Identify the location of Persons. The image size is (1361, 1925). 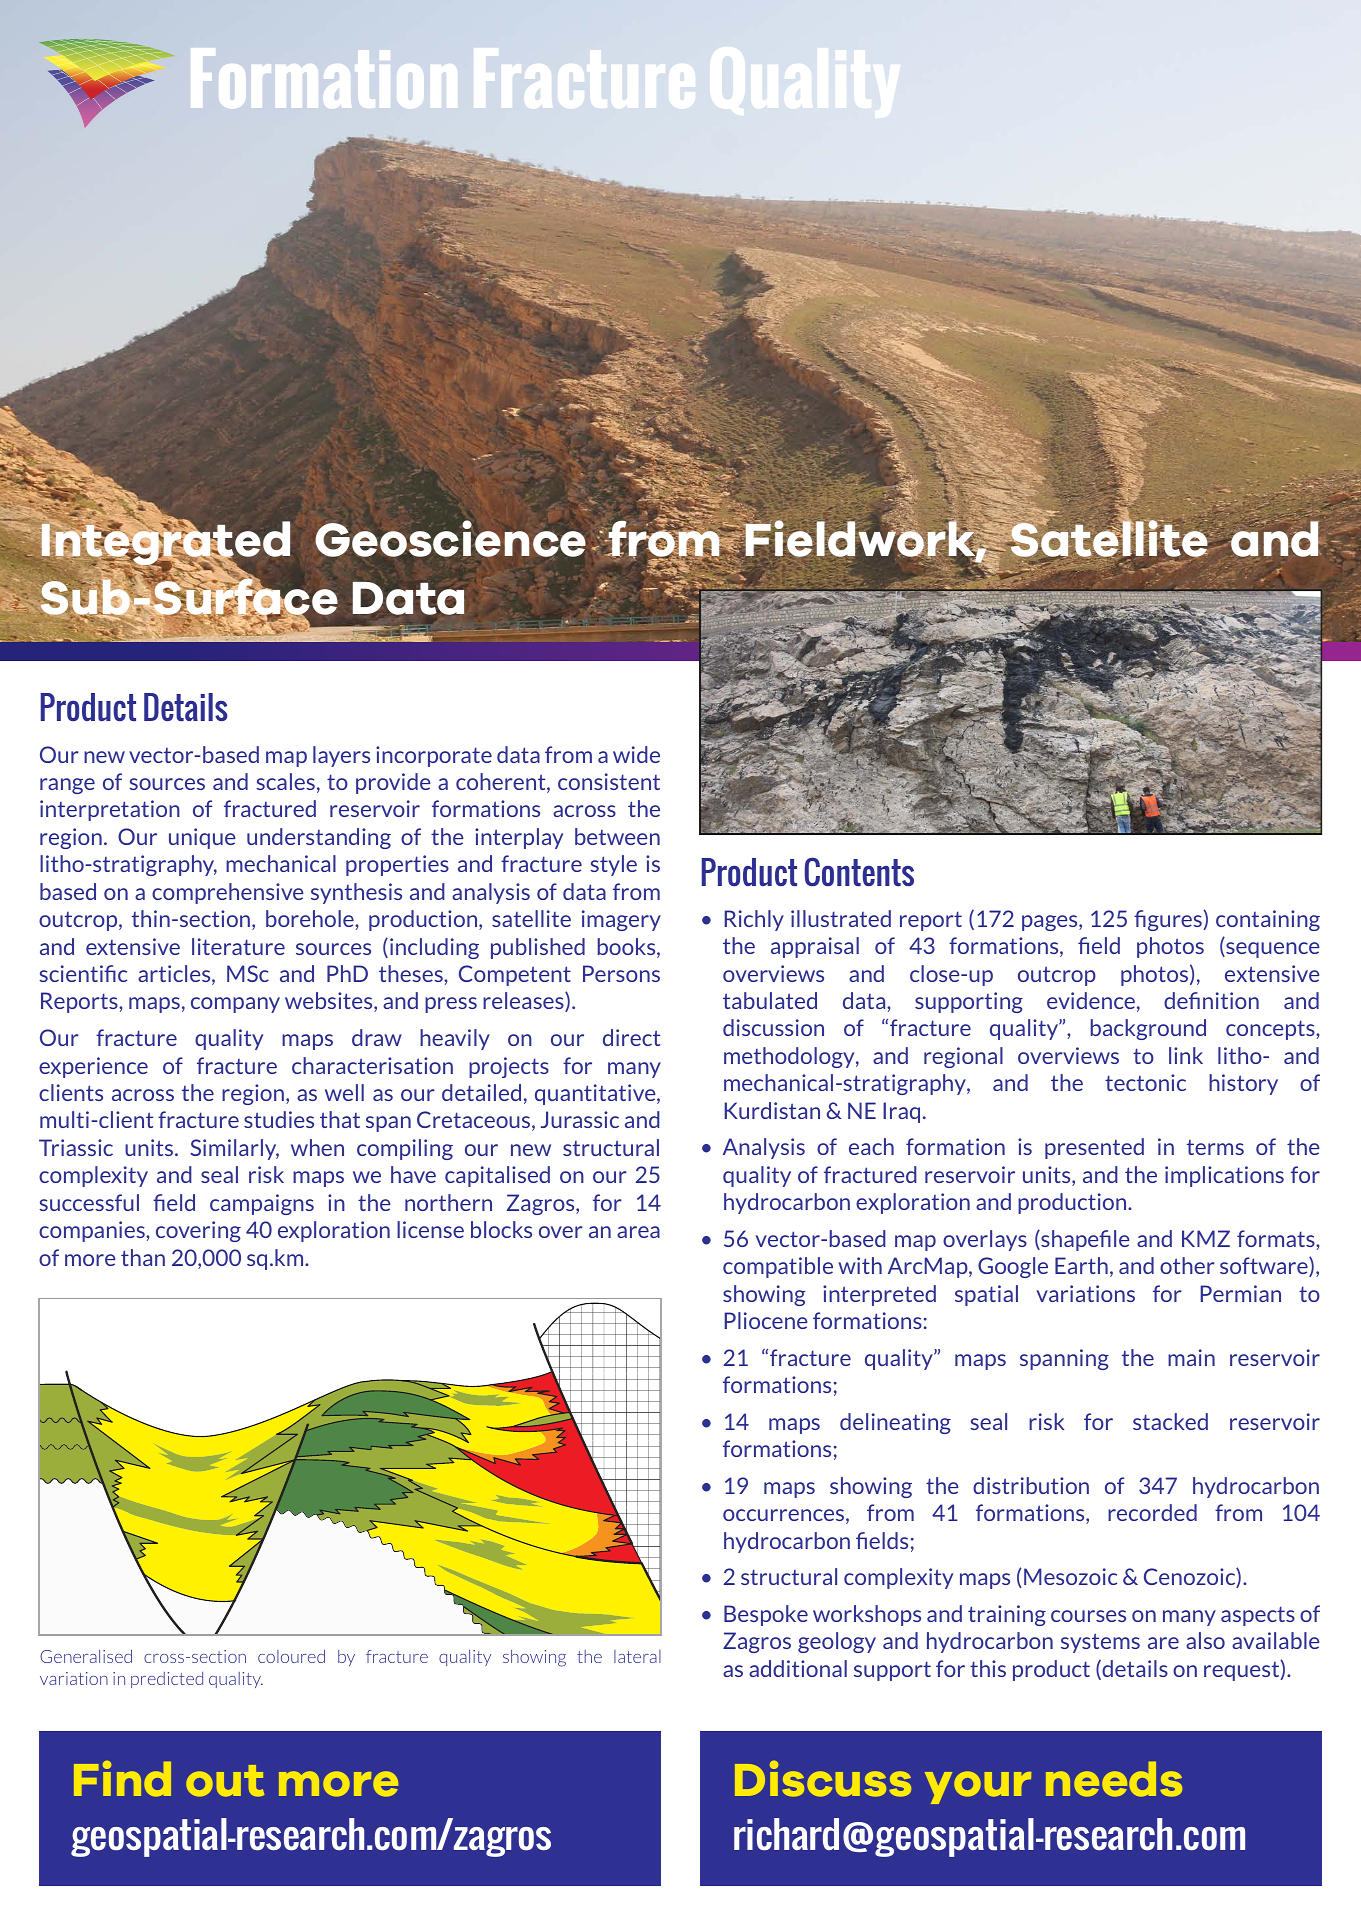
(621, 973).
